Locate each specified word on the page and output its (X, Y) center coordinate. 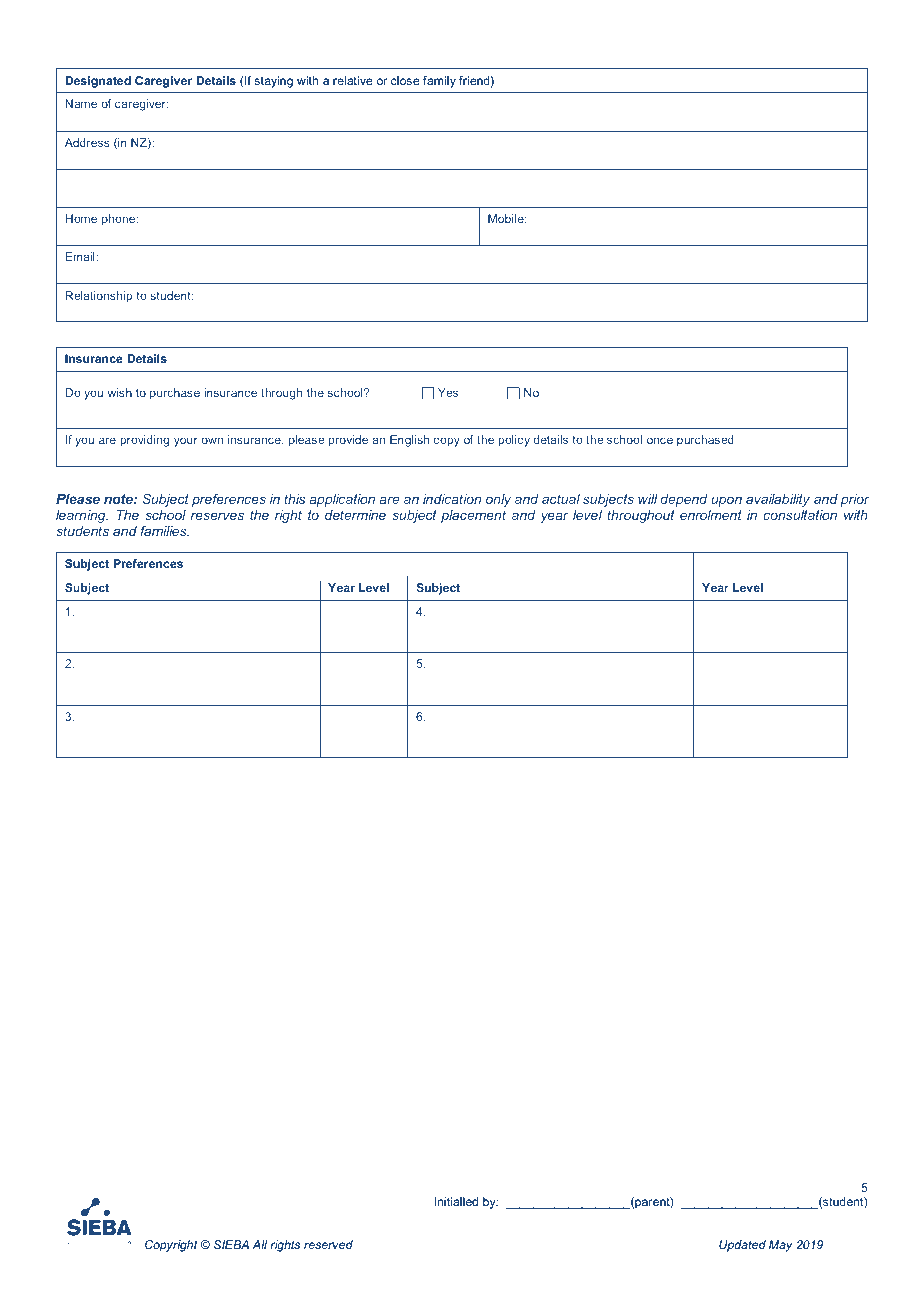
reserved (328, 1244)
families (165, 530)
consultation (800, 515)
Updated (742, 1246)
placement (473, 516)
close (405, 80)
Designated (98, 82)
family (439, 82)
